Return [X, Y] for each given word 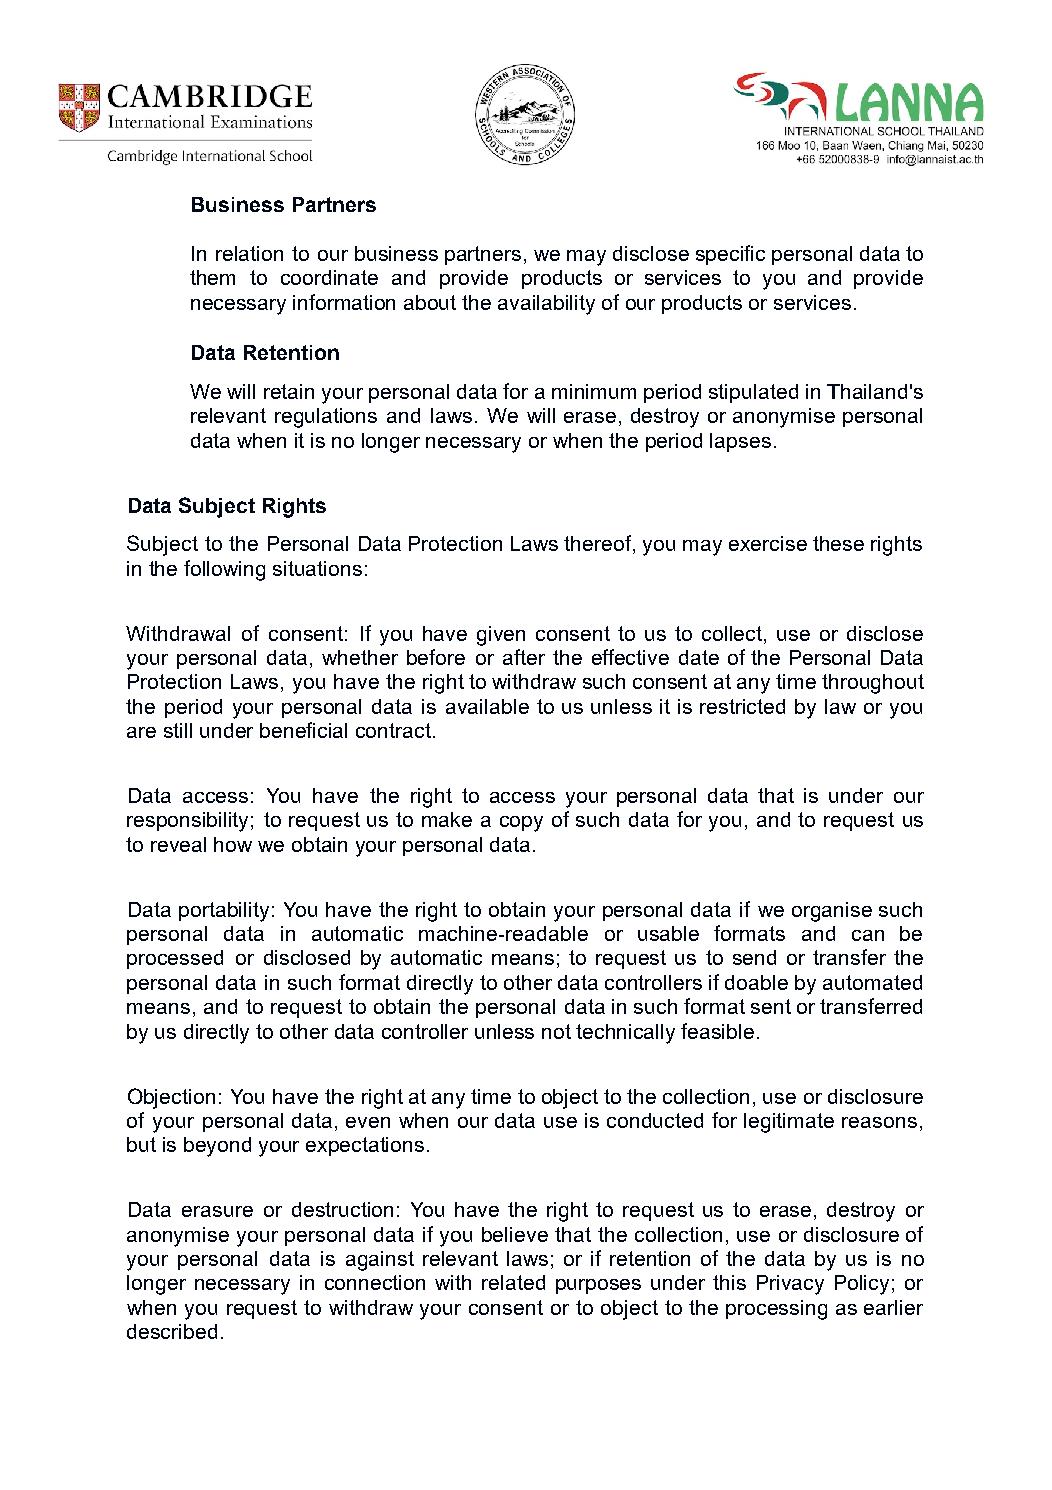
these [838, 543]
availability [546, 305]
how [233, 844]
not [556, 1031]
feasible [717, 1031]
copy [521, 824]
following [224, 570]
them [212, 277]
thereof [599, 544]
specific [730, 255]
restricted [742, 706]
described [172, 1331]
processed [175, 959]
